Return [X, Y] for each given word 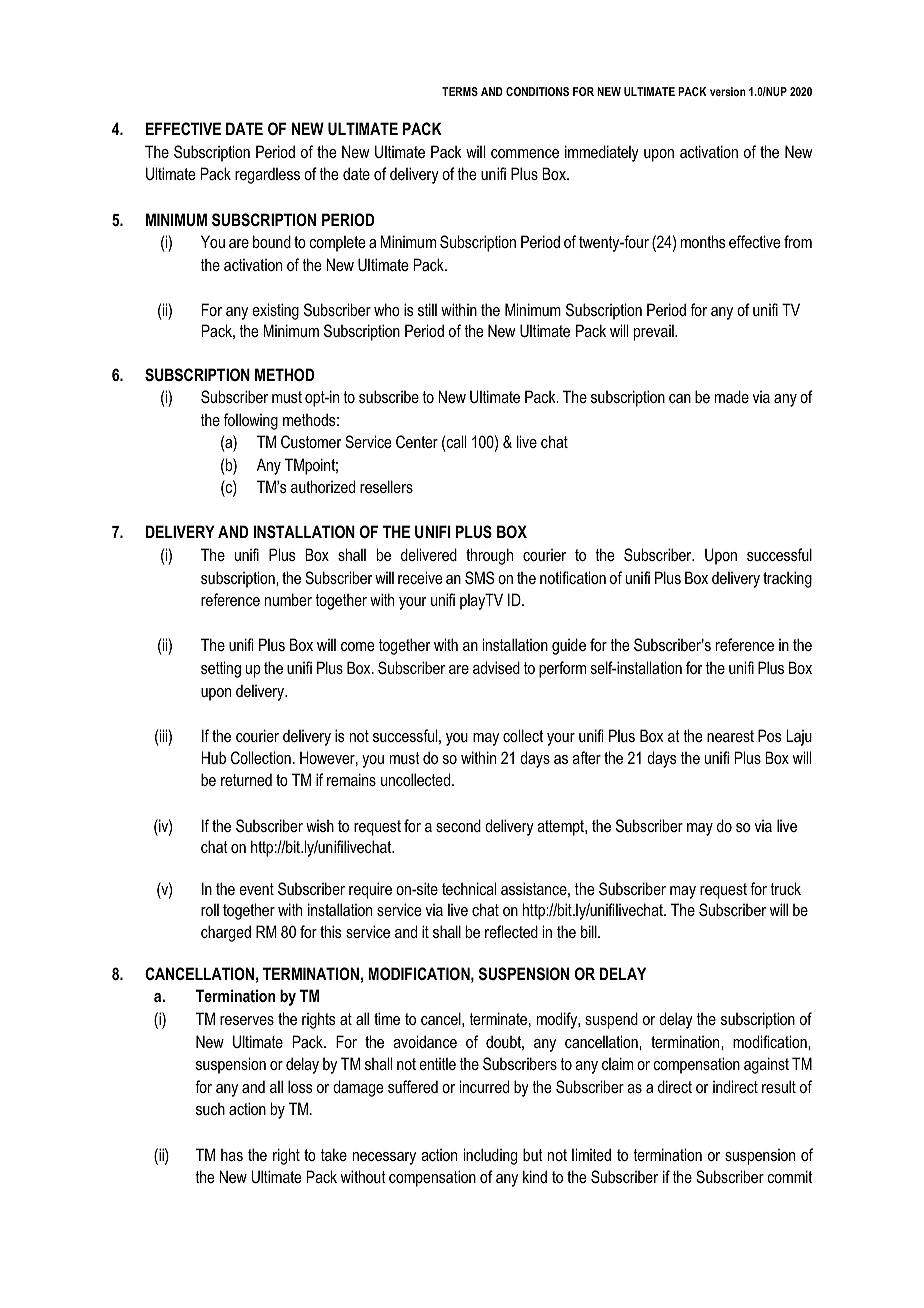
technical [469, 888]
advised [496, 667]
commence [525, 153]
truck [785, 888]
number [288, 599]
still [427, 309]
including [490, 1156]
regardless [267, 175]
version [728, 91]
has [232, 1155]
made [732, 396]
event [256, 889]
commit [789, 1176]
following [251, 421]
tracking [787, 579]
